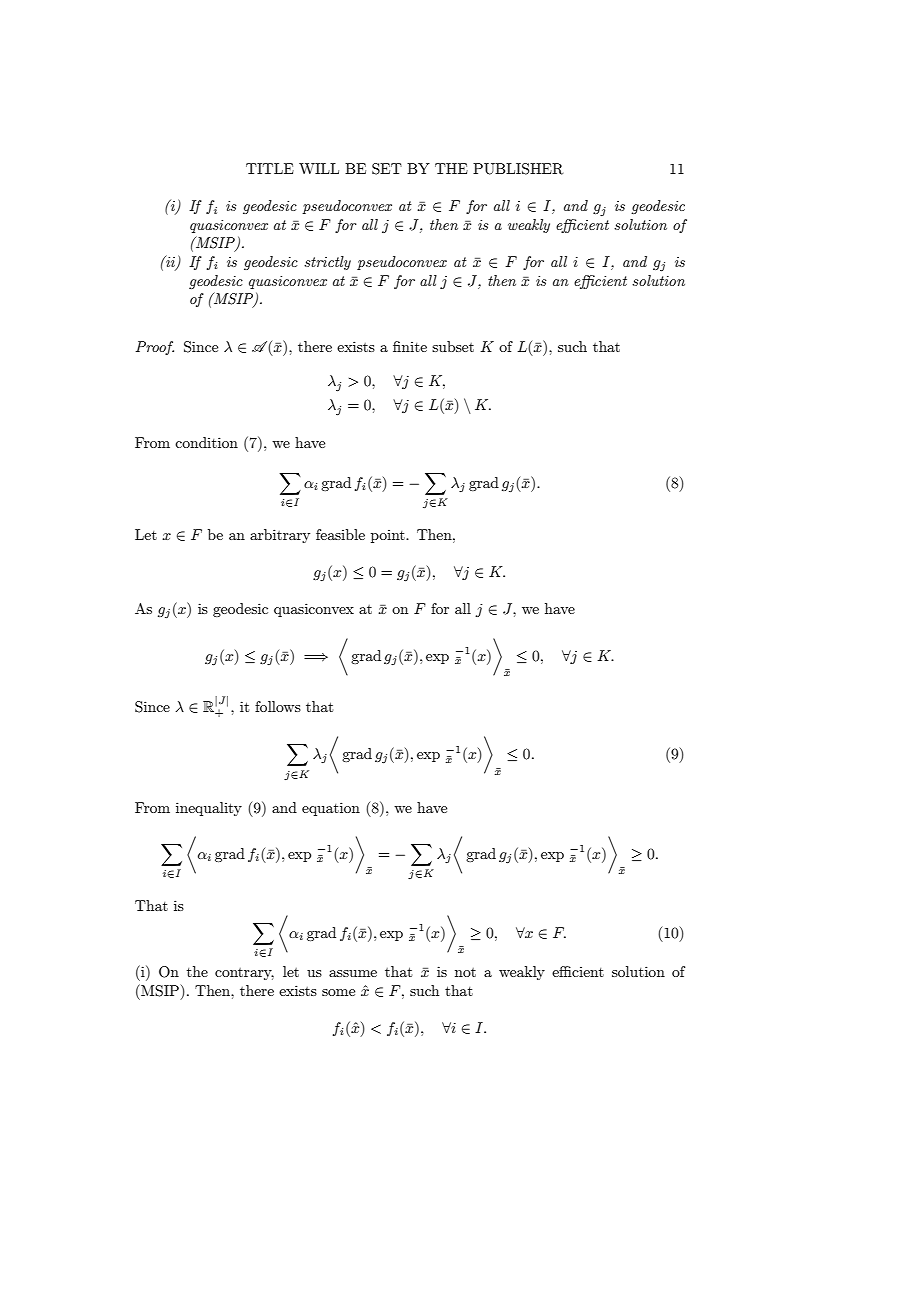 The height and width of the image is (1308, 924). I want to click on PUBLISHER, so click(518, 169).
